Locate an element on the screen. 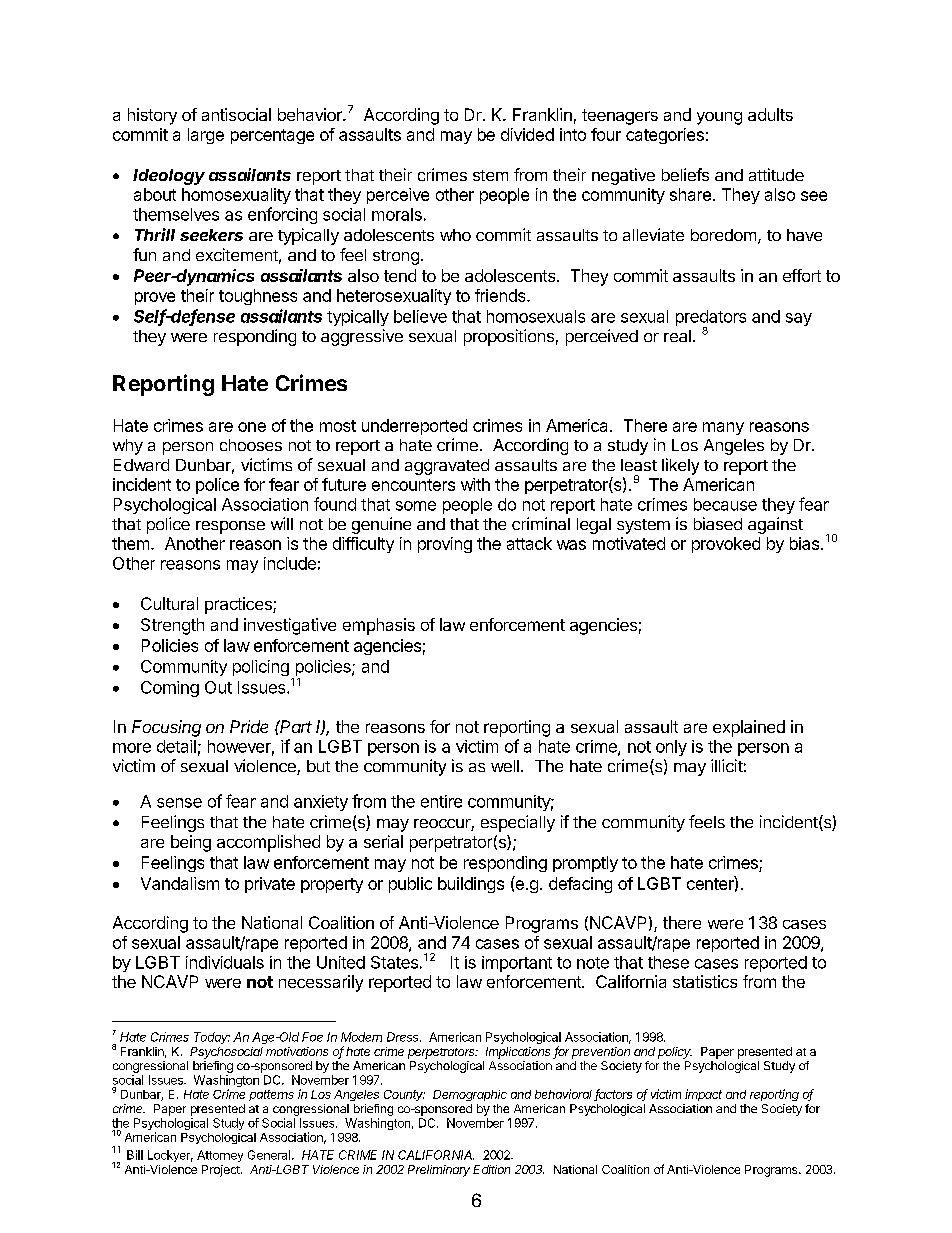 This screenshot has height=1233, width=952. Edition is located at coordinates (491, 1169).
